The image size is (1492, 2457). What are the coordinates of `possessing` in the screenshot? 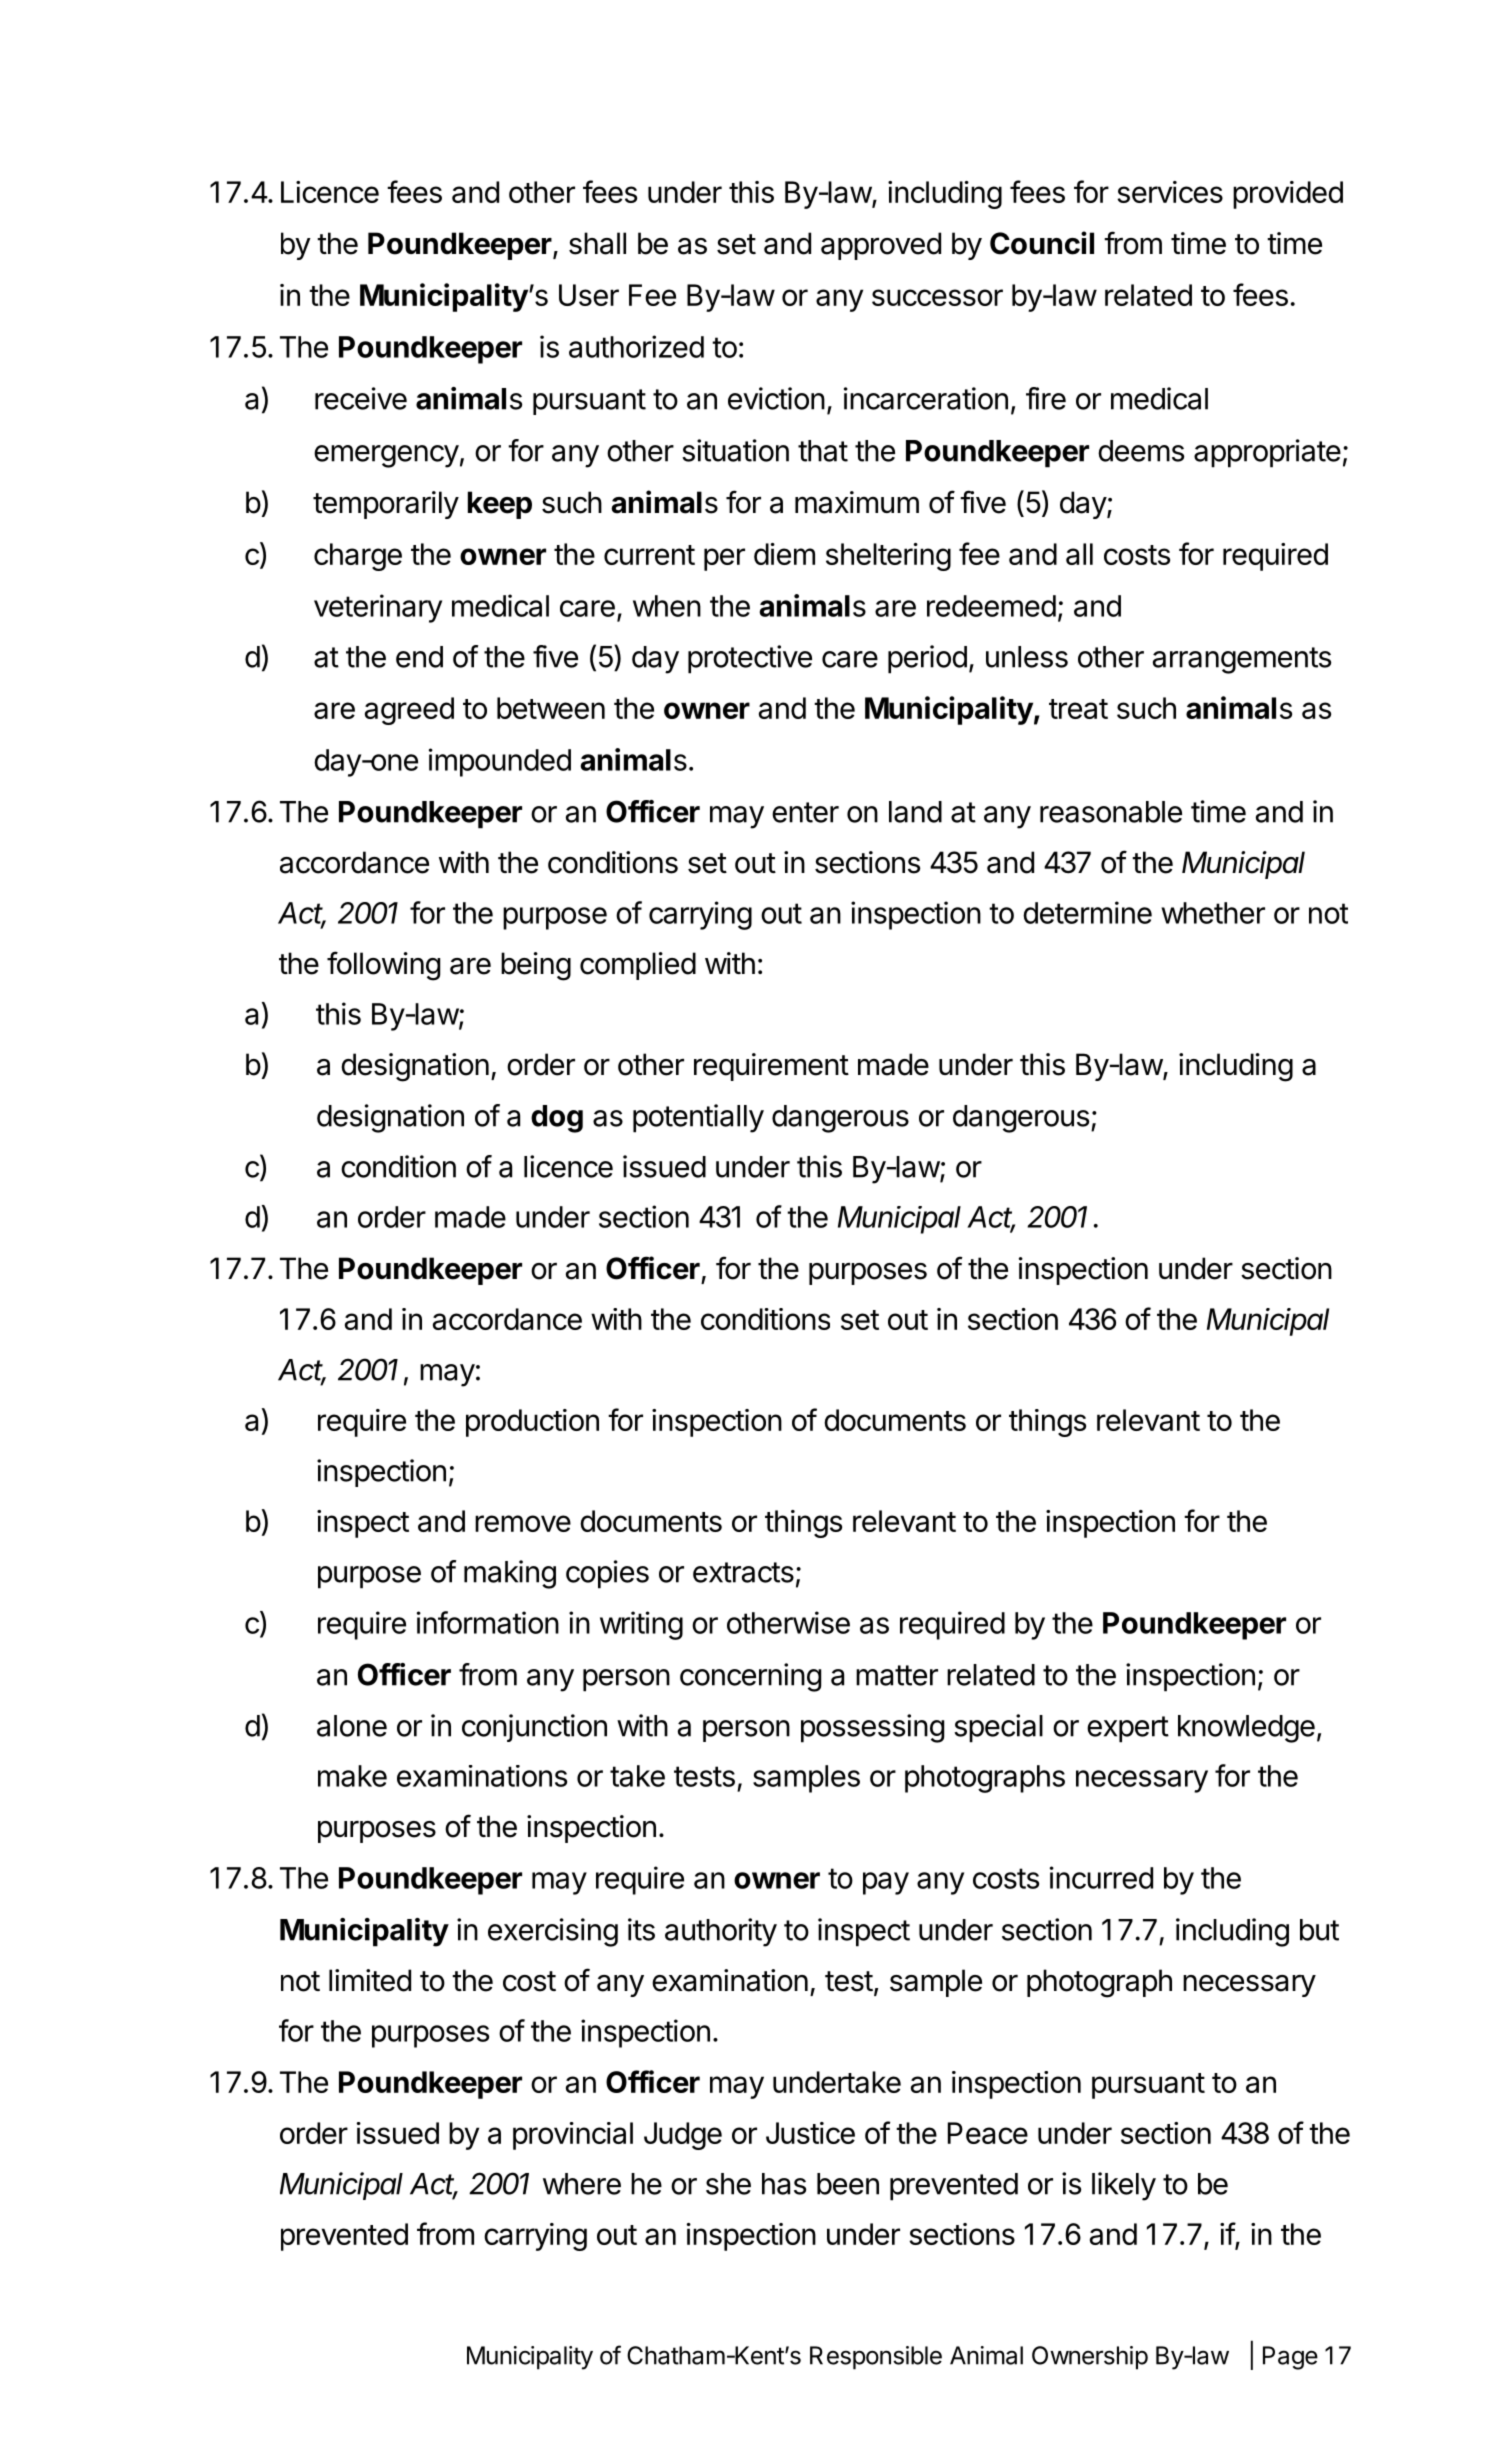 It's located at (872, 1728).
